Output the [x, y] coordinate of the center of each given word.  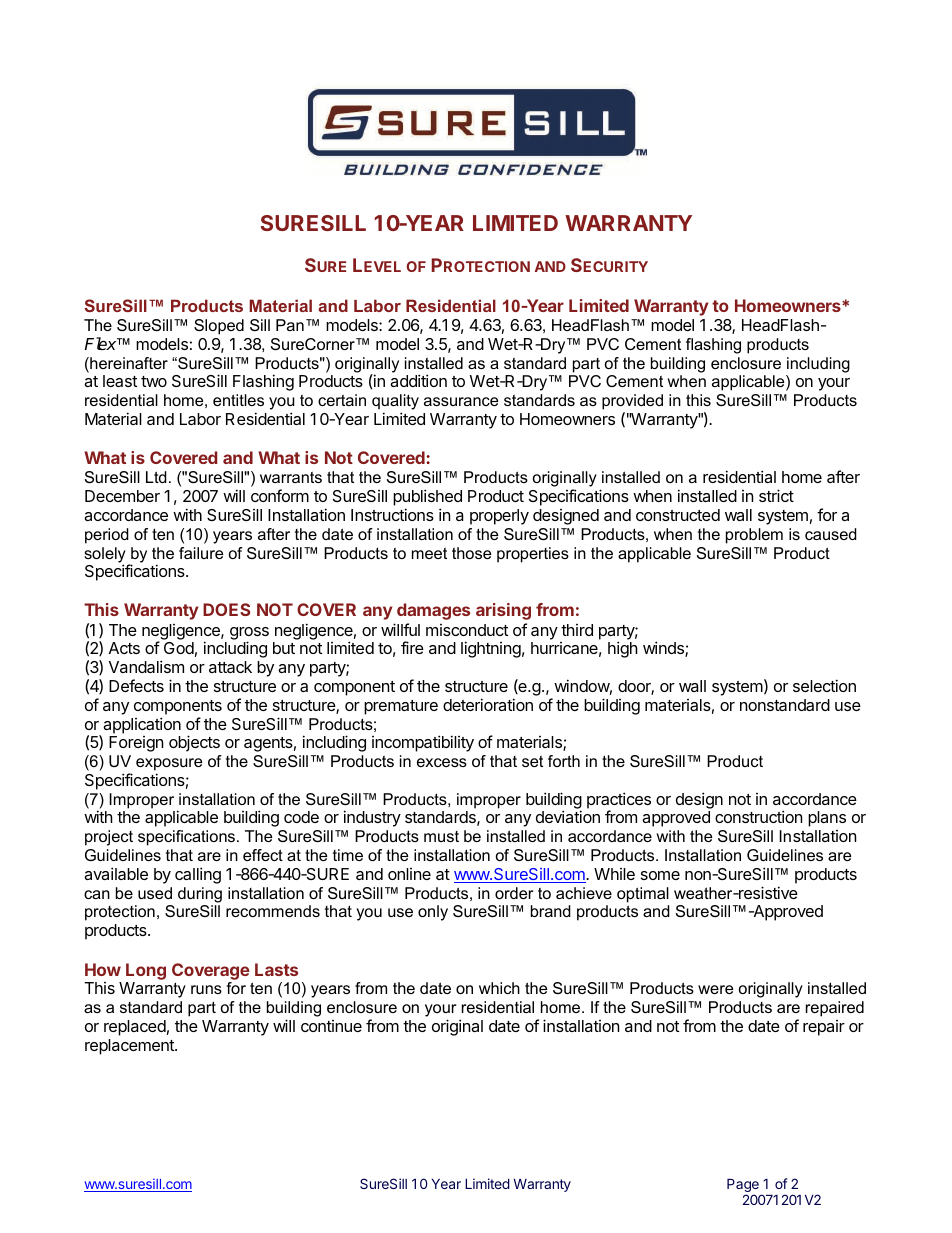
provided [632, 403]
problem [754, 536]
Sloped [219, 327]
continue [331, 1026]
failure [201, 553]
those [471, 553]
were [715, 989]
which [499, 988]
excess [442, 762]
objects [194, 743]
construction [758, 816]
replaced [135, 1028]
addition [418, 380]
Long [146, 971]
